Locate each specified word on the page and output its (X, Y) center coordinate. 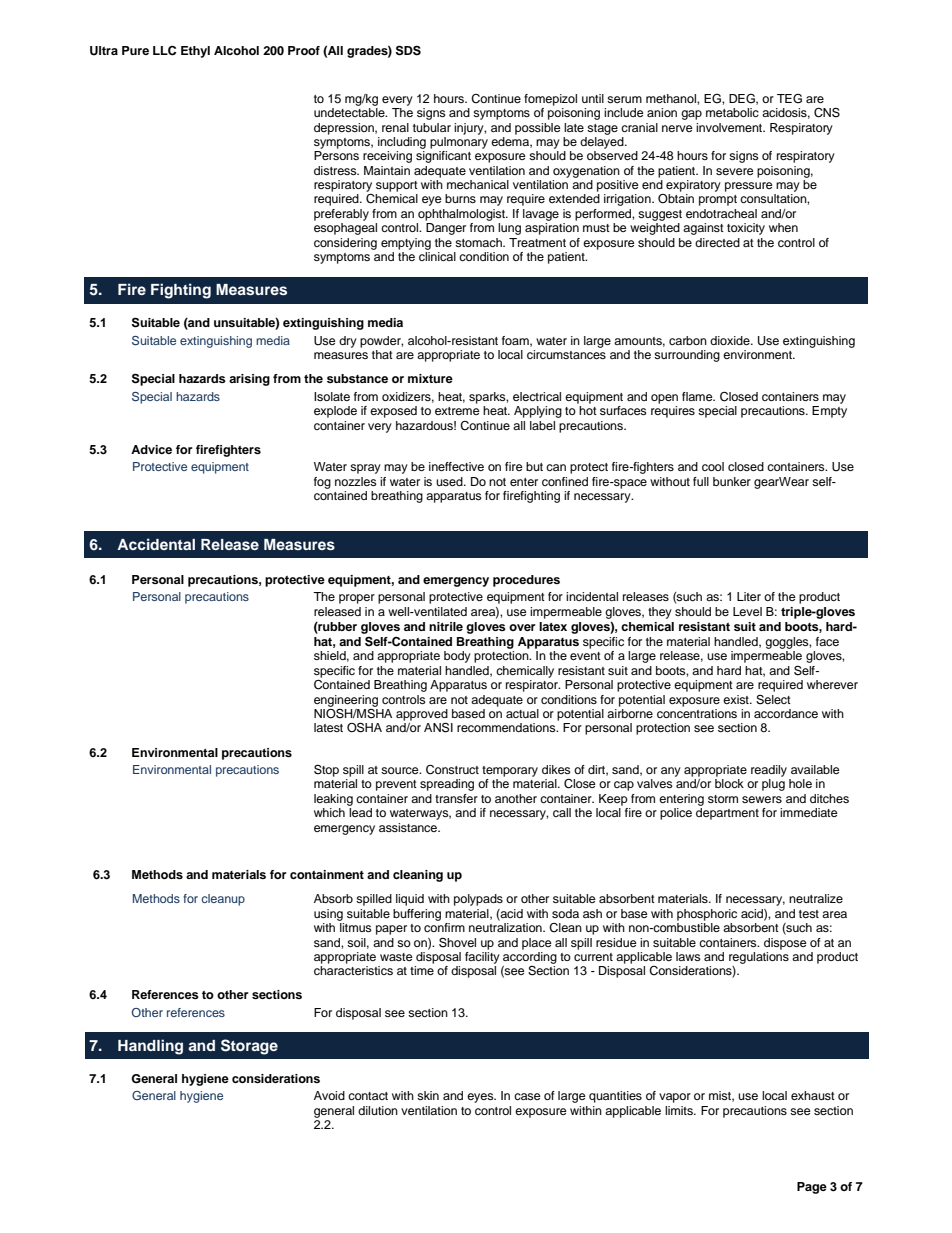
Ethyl (195, 52)
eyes (481, 1098)
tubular (432, 127)
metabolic (732, 112)
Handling (150, 1047)
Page (812, 1188)
